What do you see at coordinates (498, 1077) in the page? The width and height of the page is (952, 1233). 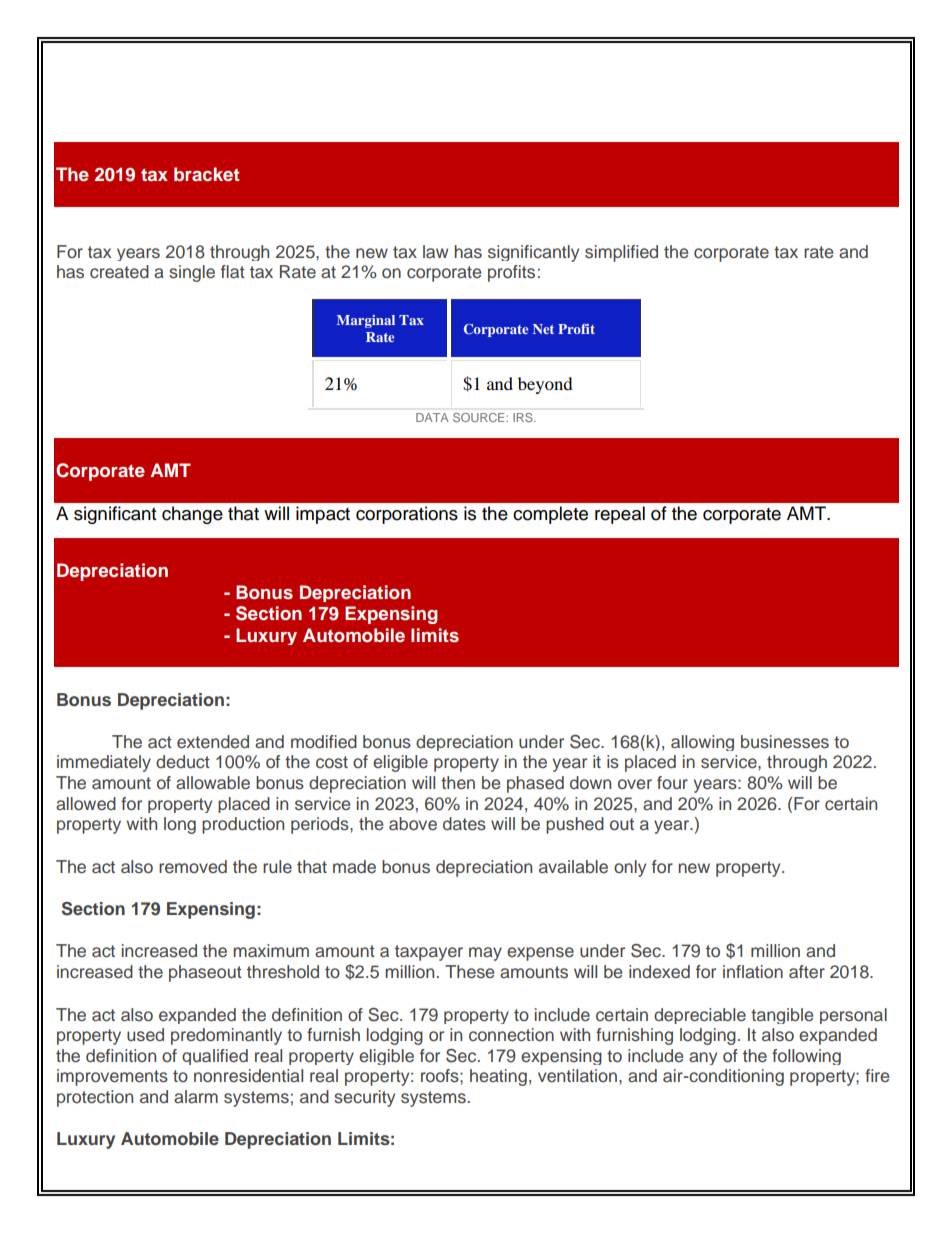 I see `heating` at bounding box center [498, 1077].
